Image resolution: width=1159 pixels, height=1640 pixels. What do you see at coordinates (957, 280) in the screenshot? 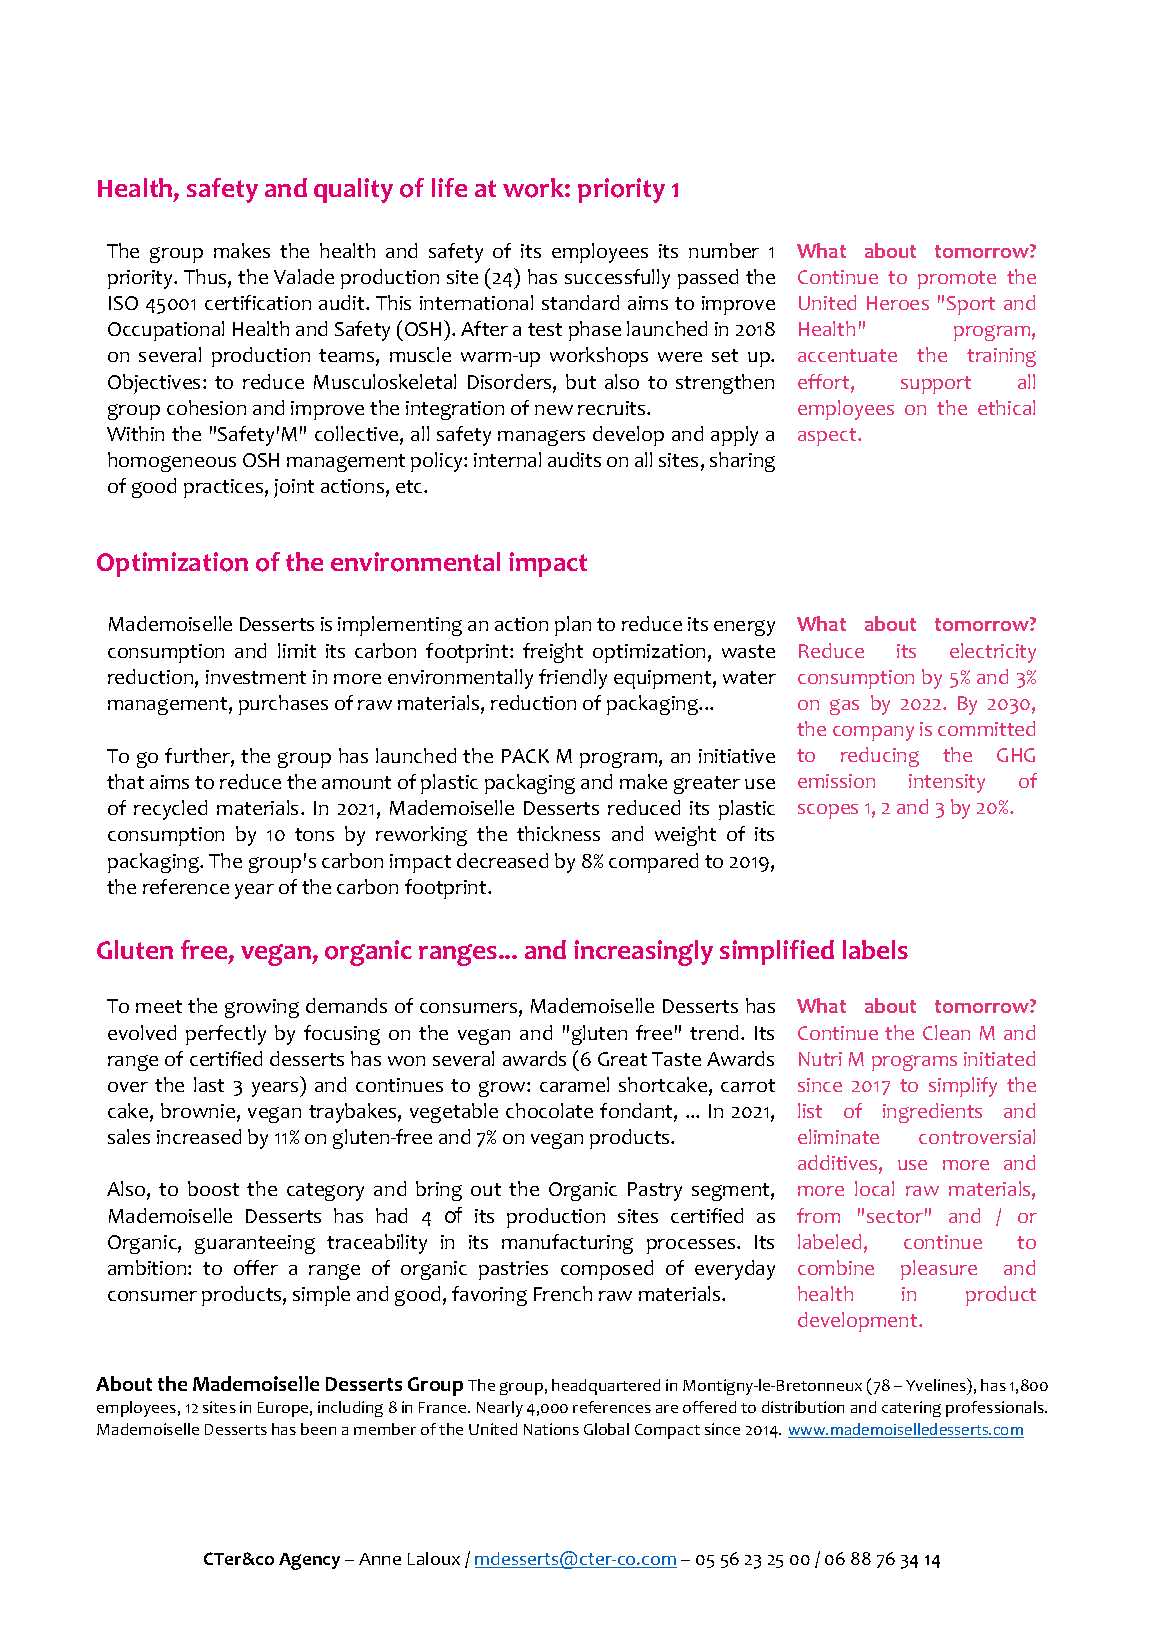
I see `promote` at bounding box center [957, 280].
